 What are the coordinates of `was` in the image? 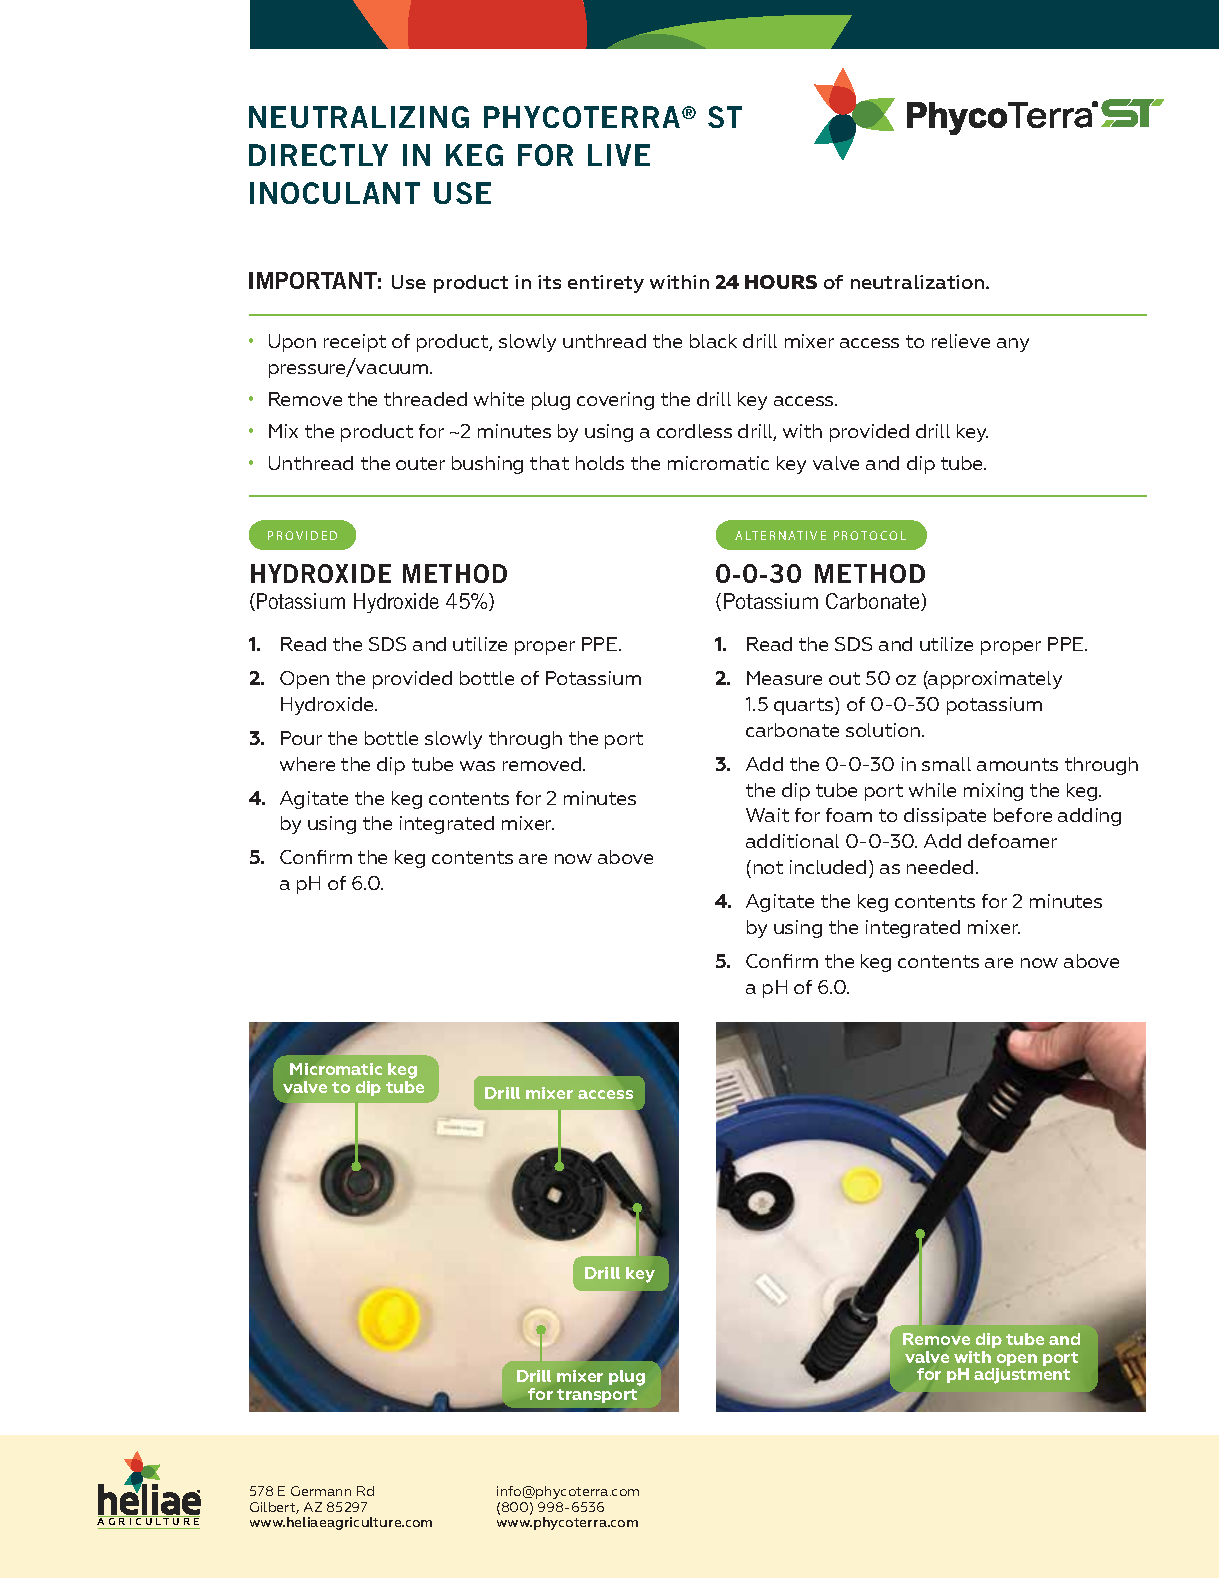 It's located at (477, 766).
